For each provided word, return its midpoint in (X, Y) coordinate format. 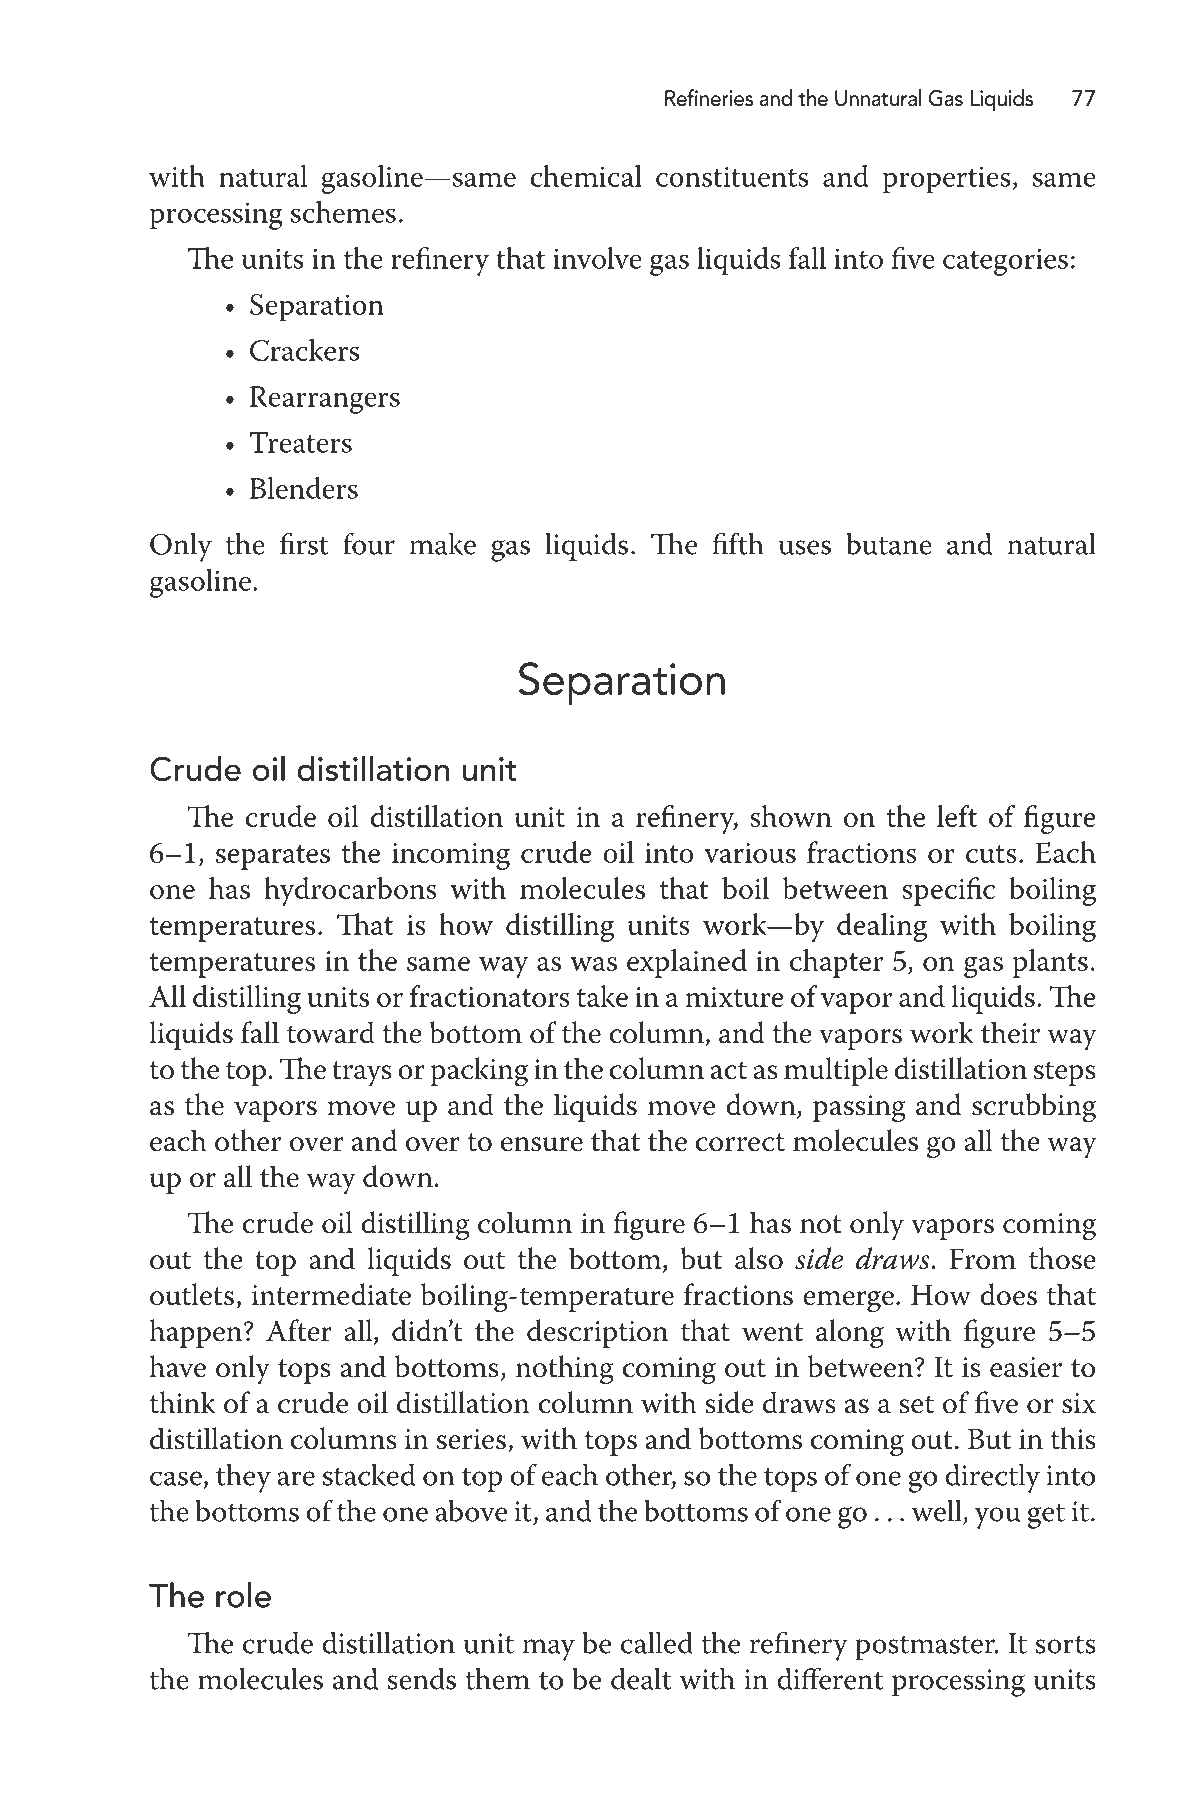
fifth (738, 543)
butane (889, 543)
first (304, 543)
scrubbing (1034, 1108)
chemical (586, 176)
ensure (542, 1144)
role (243, 1595)
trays (362, 1074)
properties (947, 180)
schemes (343, 212)
